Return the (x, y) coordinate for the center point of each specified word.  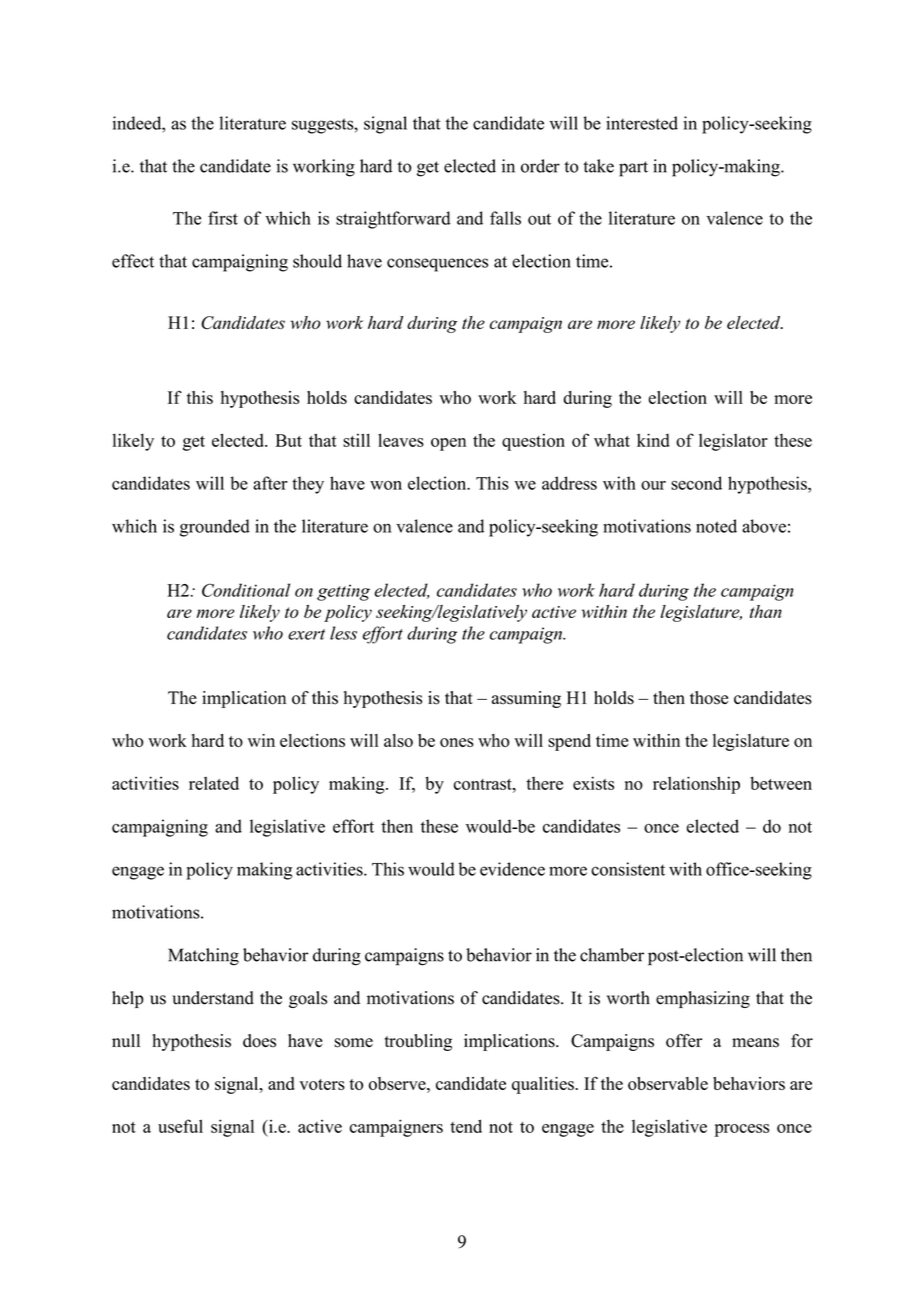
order (540, 166)
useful (180, 1126)
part (633, 169)
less (343, 633)
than (766, 611)
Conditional (246, 590)
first (223, 218)
